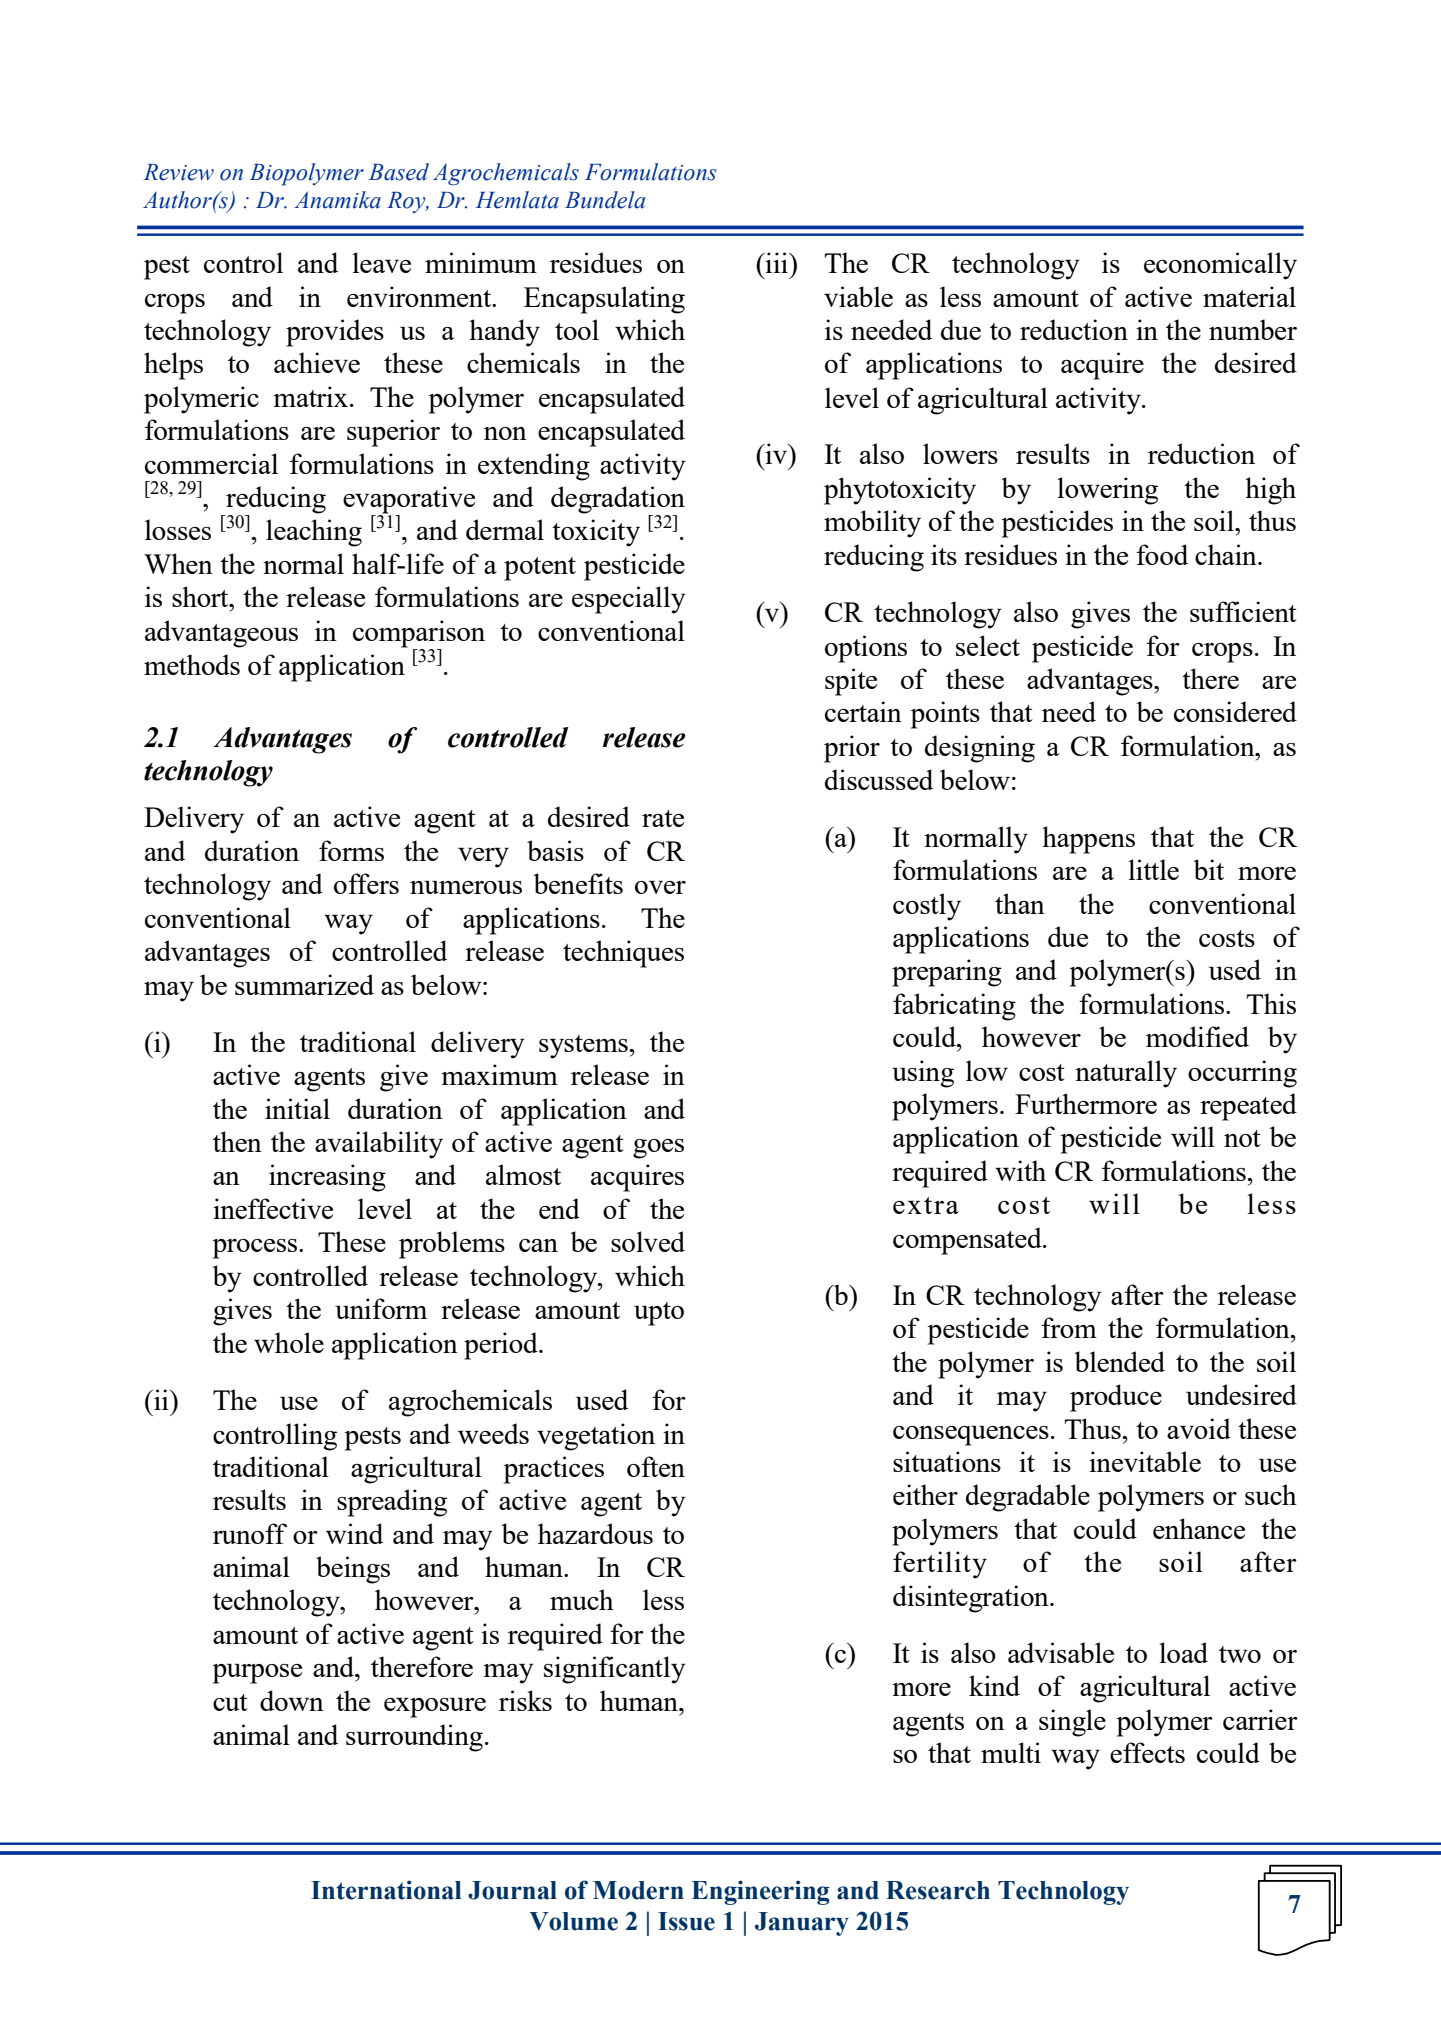  What do you see at coordinates (776, 262) in the document?
I see `iii` at bounding box center [776, 262].
